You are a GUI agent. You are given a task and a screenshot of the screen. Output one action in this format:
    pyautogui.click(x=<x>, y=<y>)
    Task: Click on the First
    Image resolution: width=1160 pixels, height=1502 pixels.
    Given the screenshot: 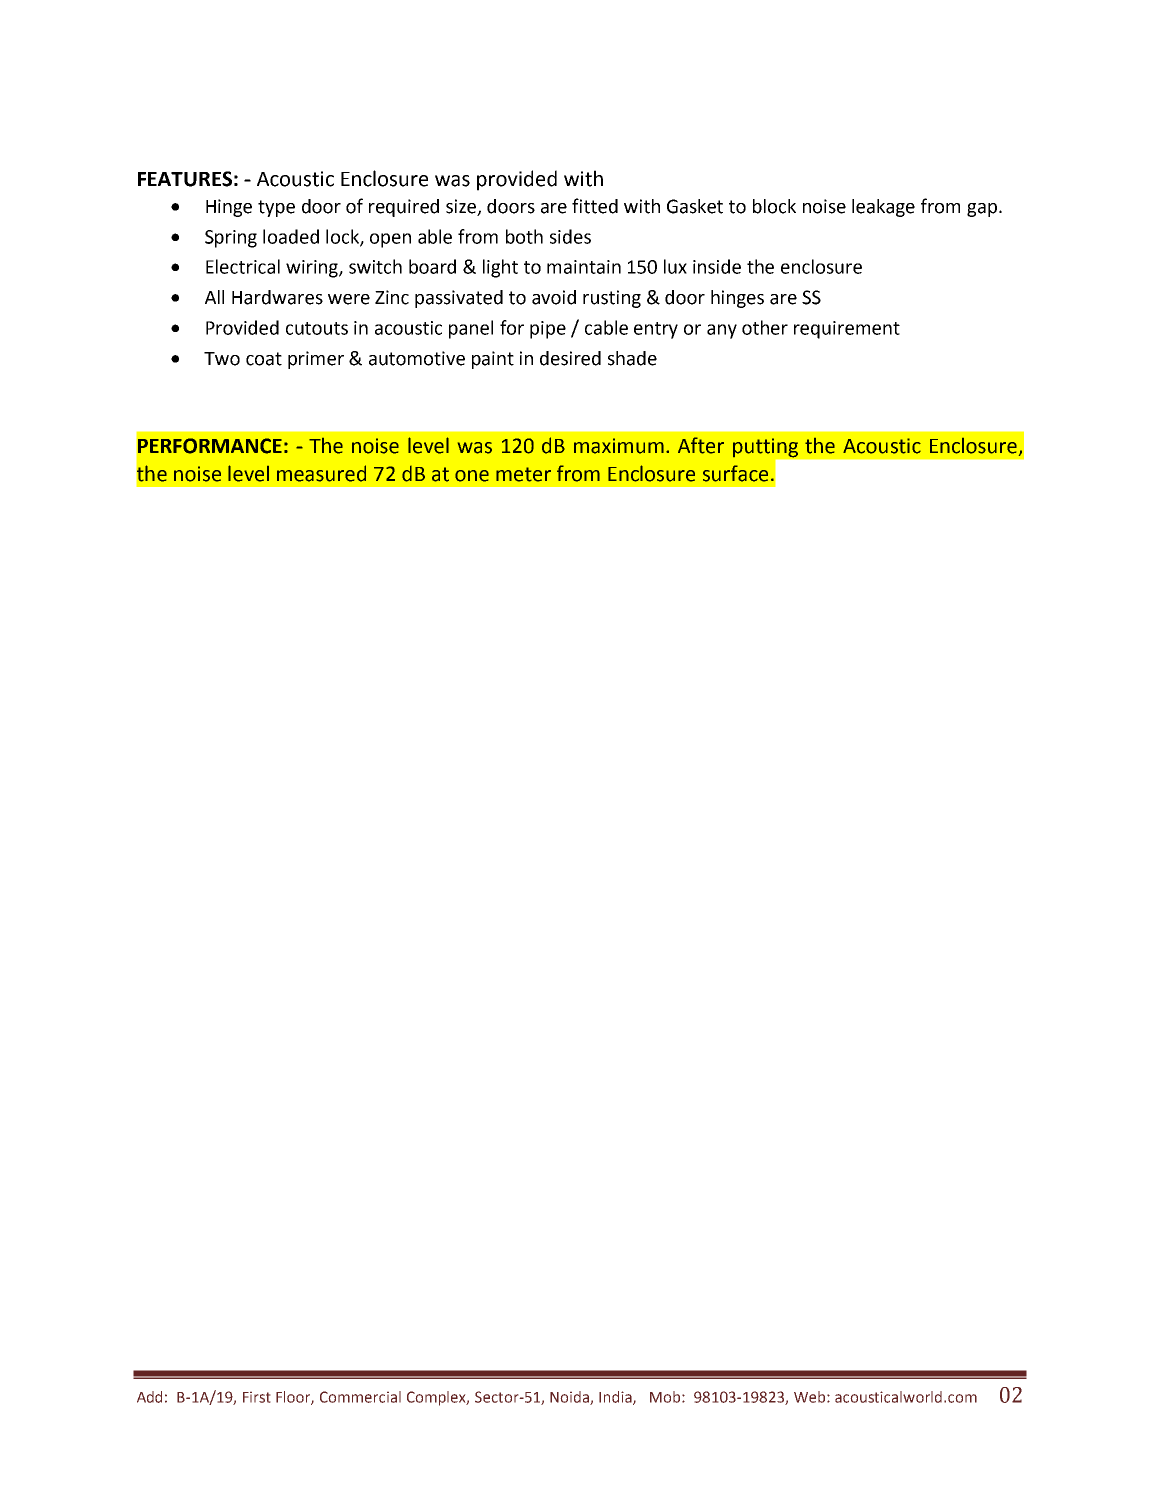 What is the action you would take?
    pyautogui.click(x=257, y=1397)
